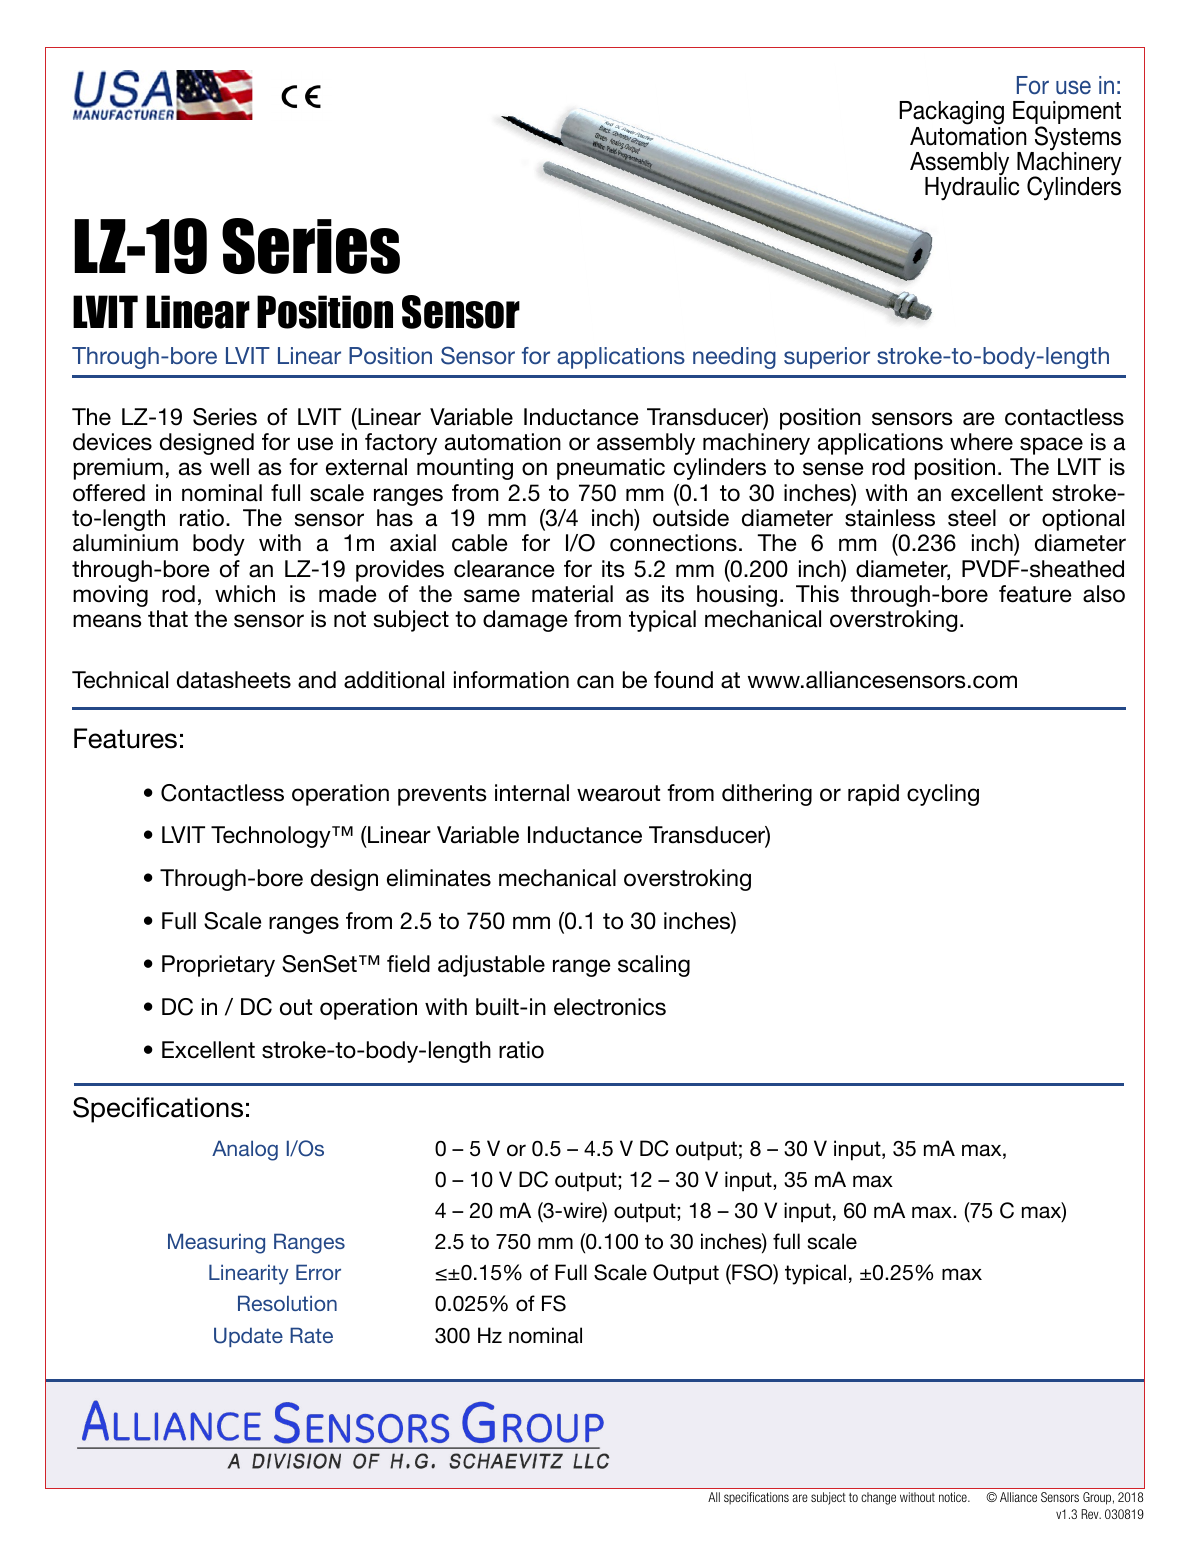  I want to click on Update, so click(248, 1337).
